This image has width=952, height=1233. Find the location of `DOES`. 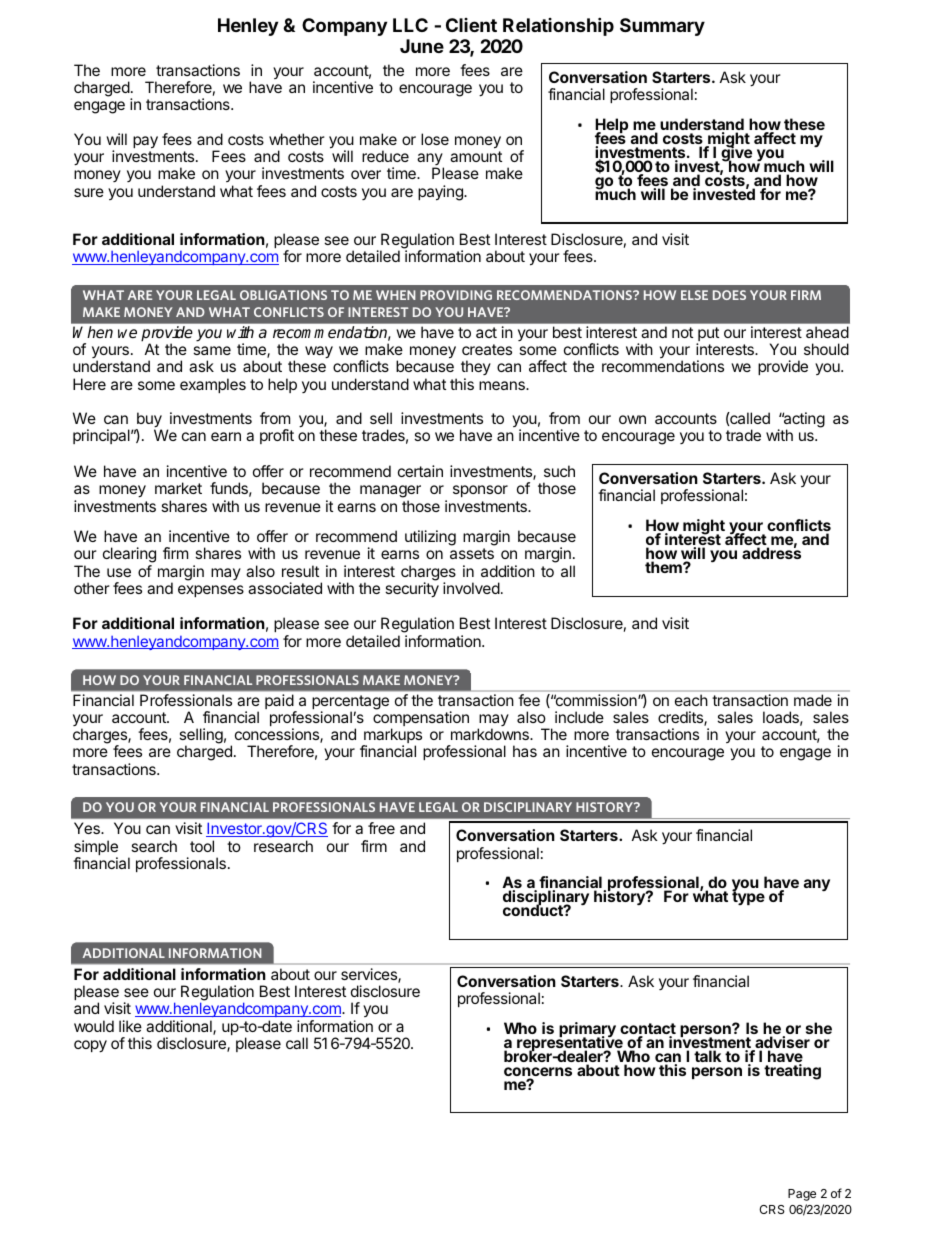

DOES is located at coordinates (729, 295).
